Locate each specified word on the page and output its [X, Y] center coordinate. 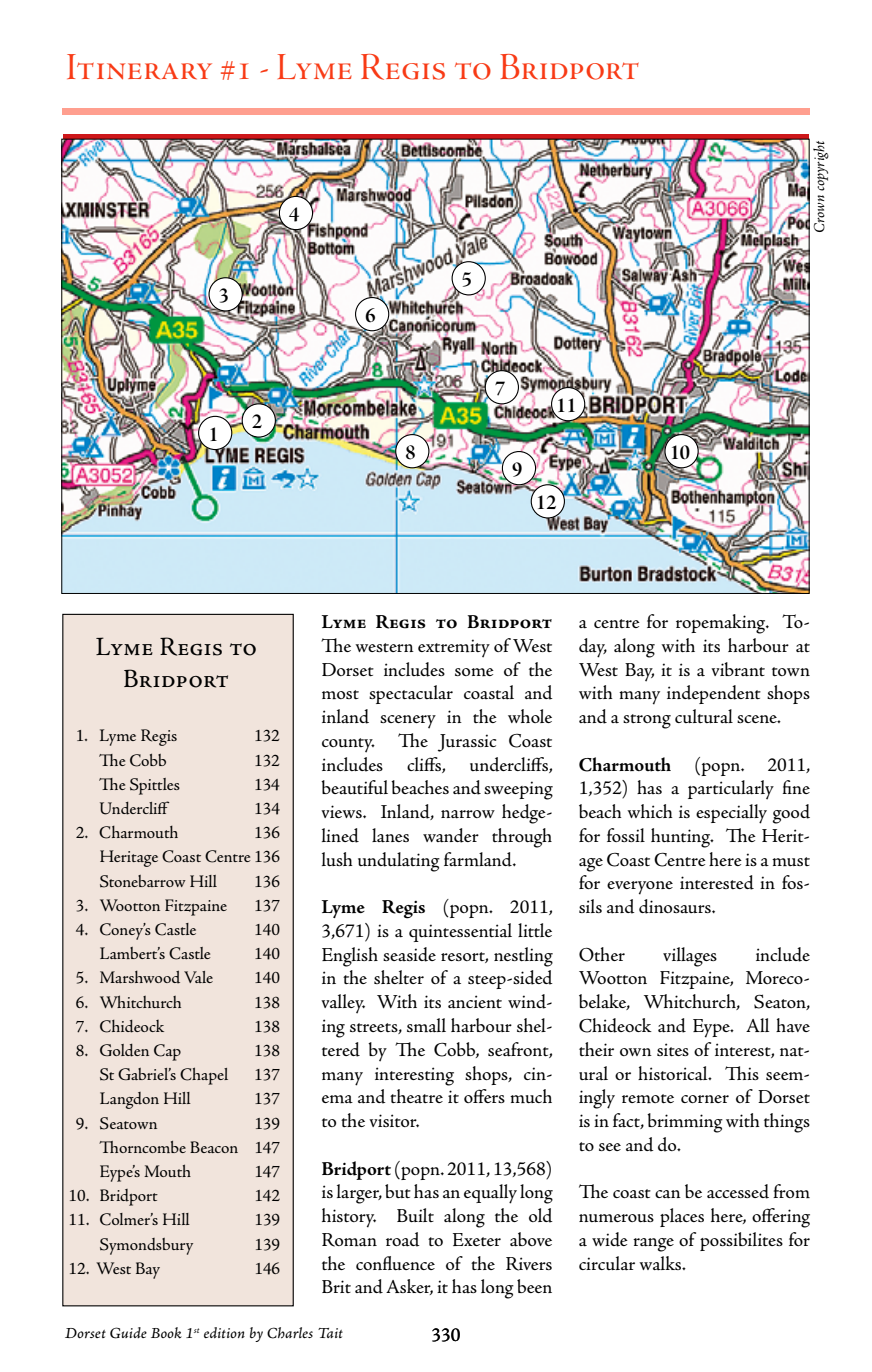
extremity [454, 648]
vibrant [738, 669]
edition [224, 1332]
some [474, 672]
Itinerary [139, 67]
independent [714, 694]
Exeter [477, 1239]
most [340, 694]
